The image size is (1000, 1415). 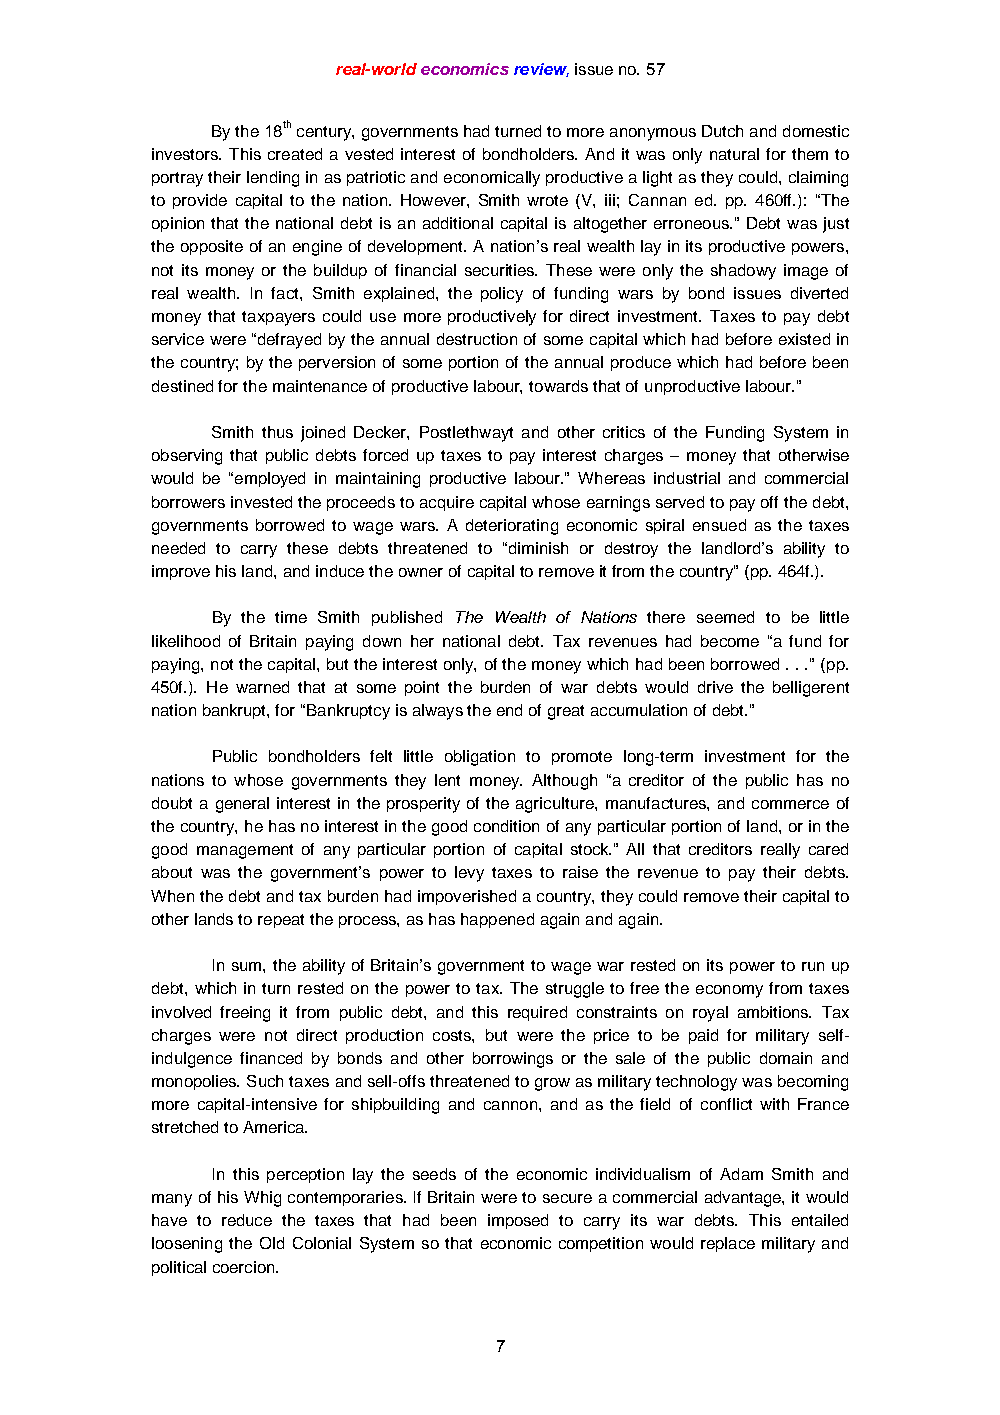 I want to click on created, so click(x=295, y=154).
